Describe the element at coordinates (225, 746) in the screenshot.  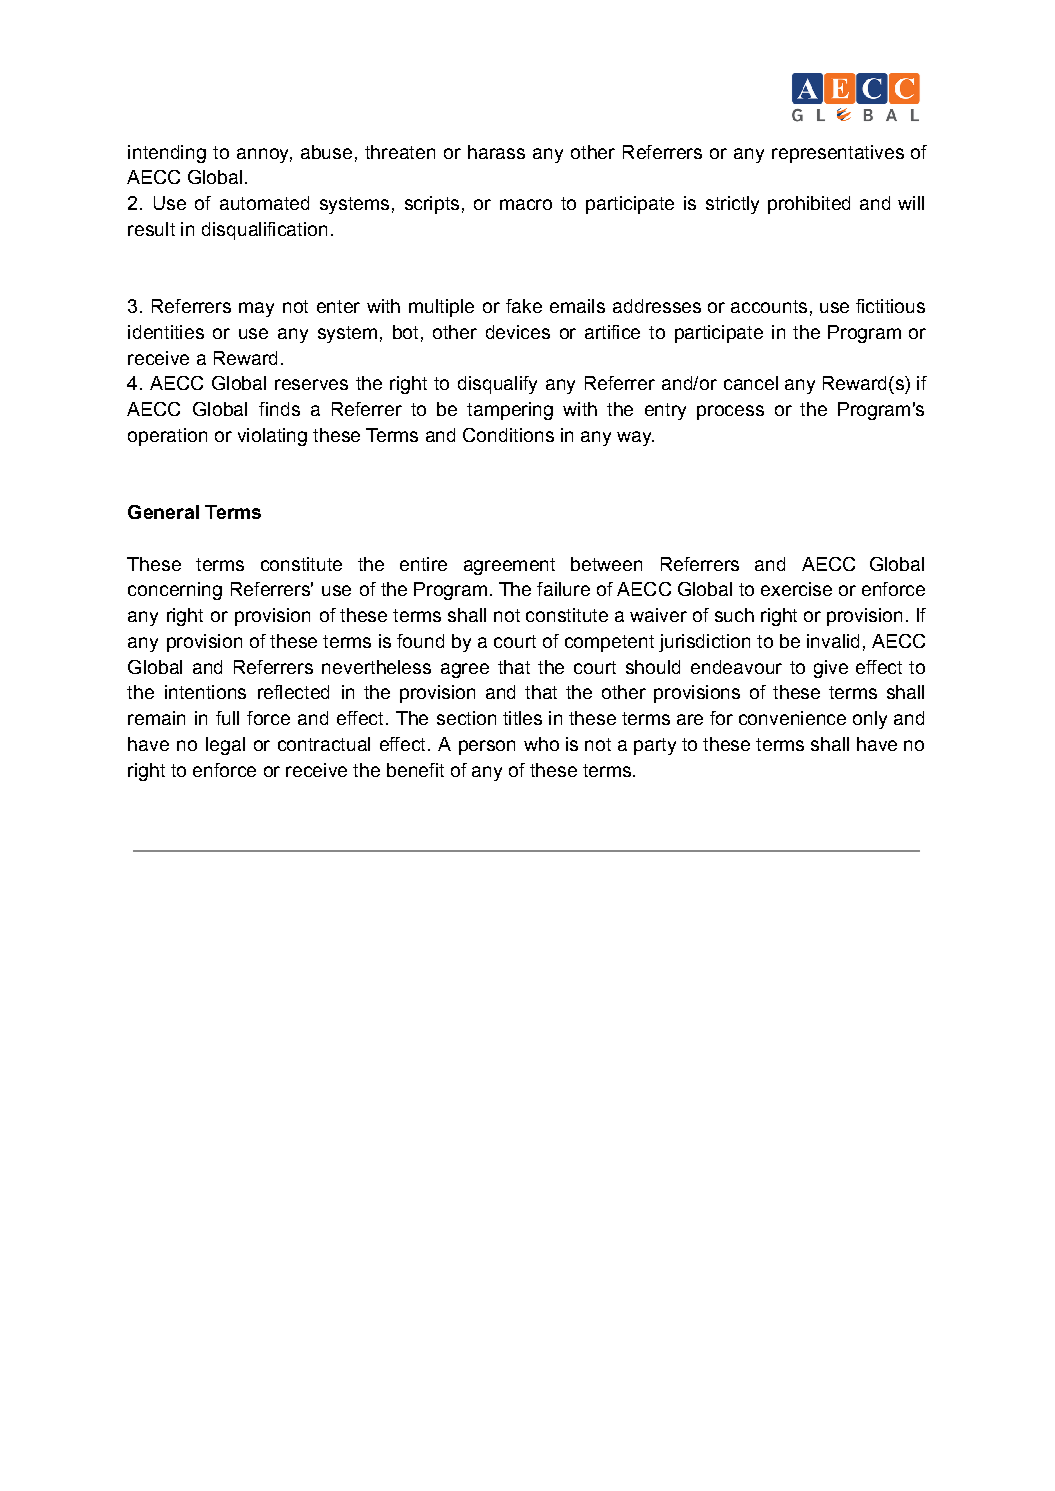
I see `legal` at that location.
